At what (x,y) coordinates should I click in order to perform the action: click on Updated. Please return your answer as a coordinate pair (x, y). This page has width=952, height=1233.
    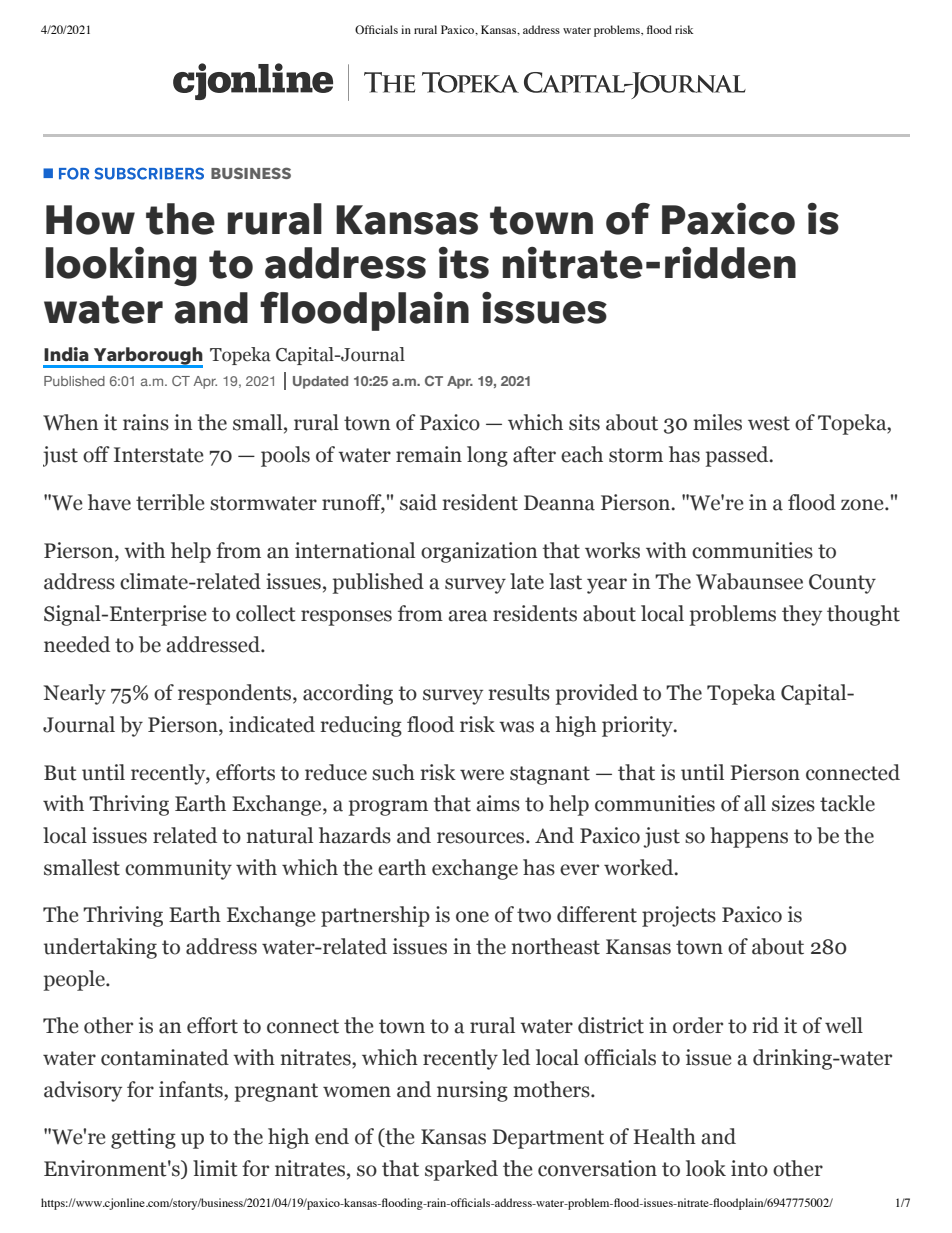
    Looking at the image, I should click on (320, 382).
